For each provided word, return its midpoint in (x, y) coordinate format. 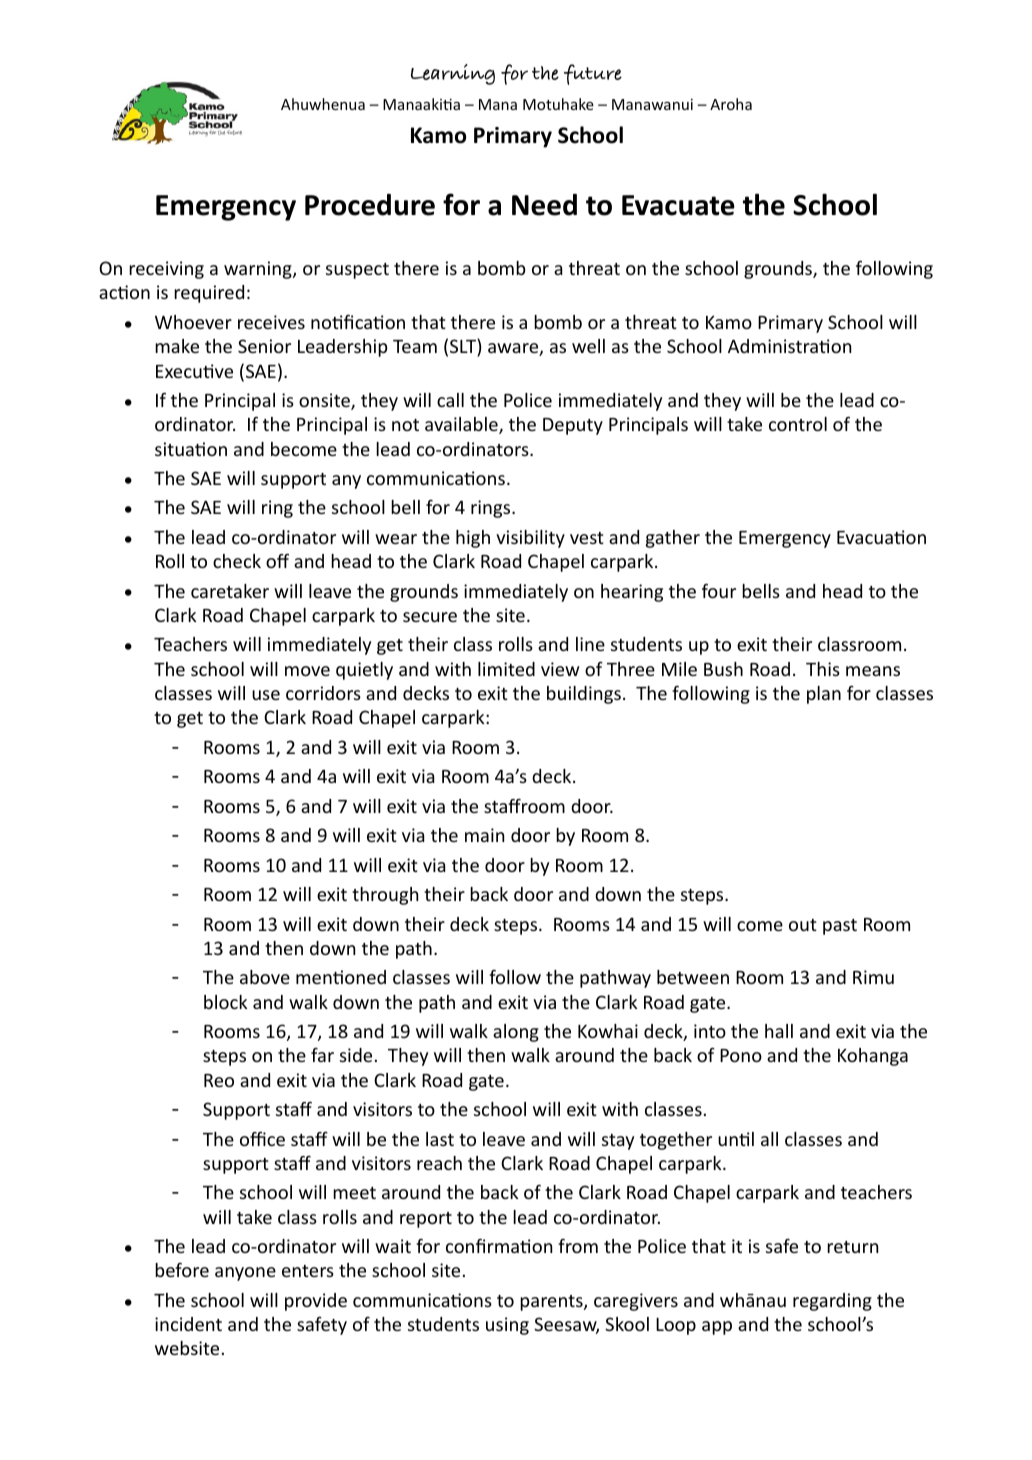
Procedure (370, 205)
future (593, 74)
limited (506, 669)
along (516, 1033)
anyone (245, 1274)
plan (824, 695)
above (265, 977)
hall (779, 1031)
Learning (453, 74)
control (798, 424)
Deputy (573, 426)
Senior (264, 346)
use (266, 695)
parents (552, 1303)
